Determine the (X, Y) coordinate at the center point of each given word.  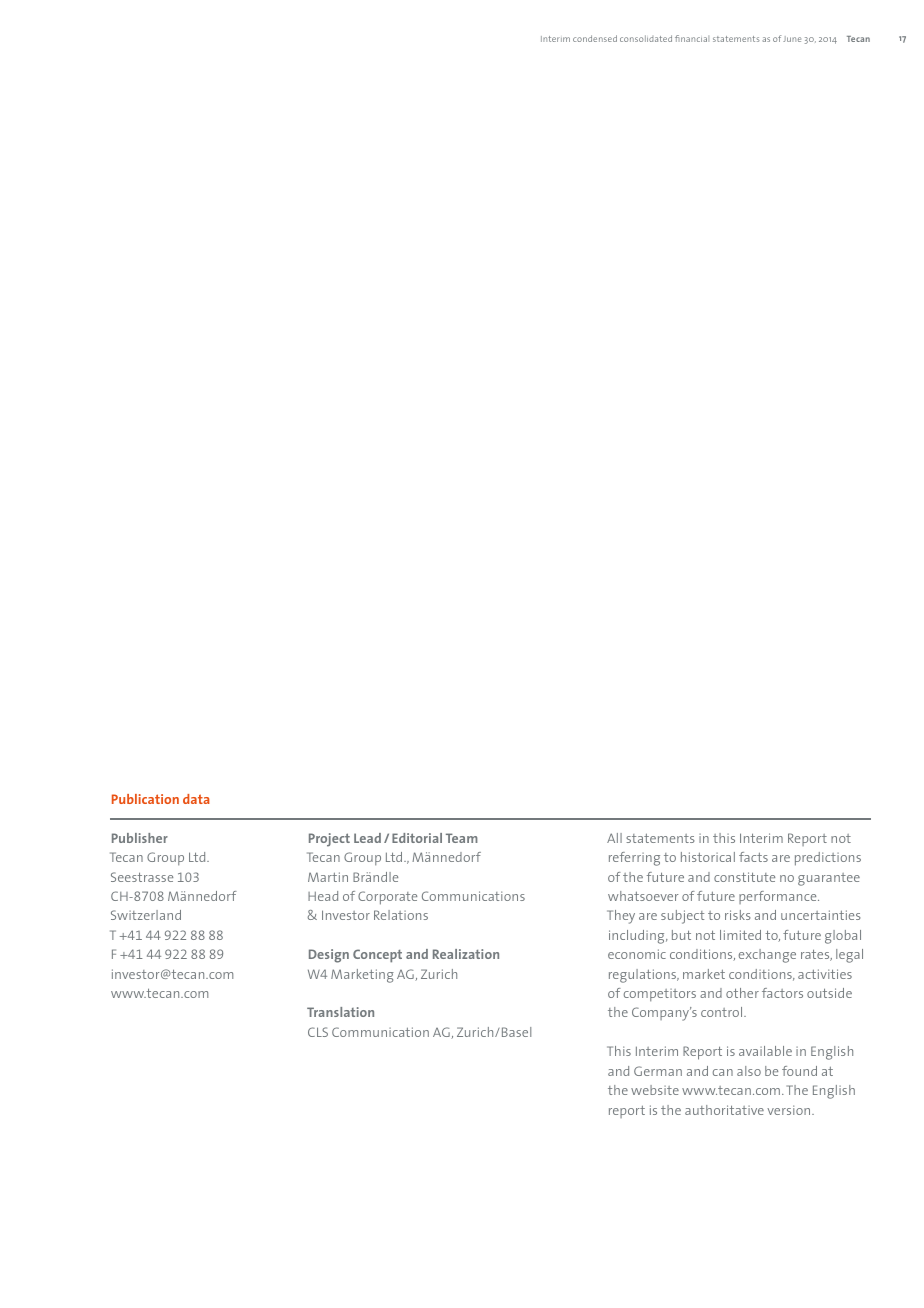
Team (462, 838)
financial (692, 38)
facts (753, 857)
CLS (318, 1032)
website (655, 1090)
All (614, 838)
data (196, 799)
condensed (595, 38)
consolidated (646, 38)
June (792, 39)
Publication (145, 799)
